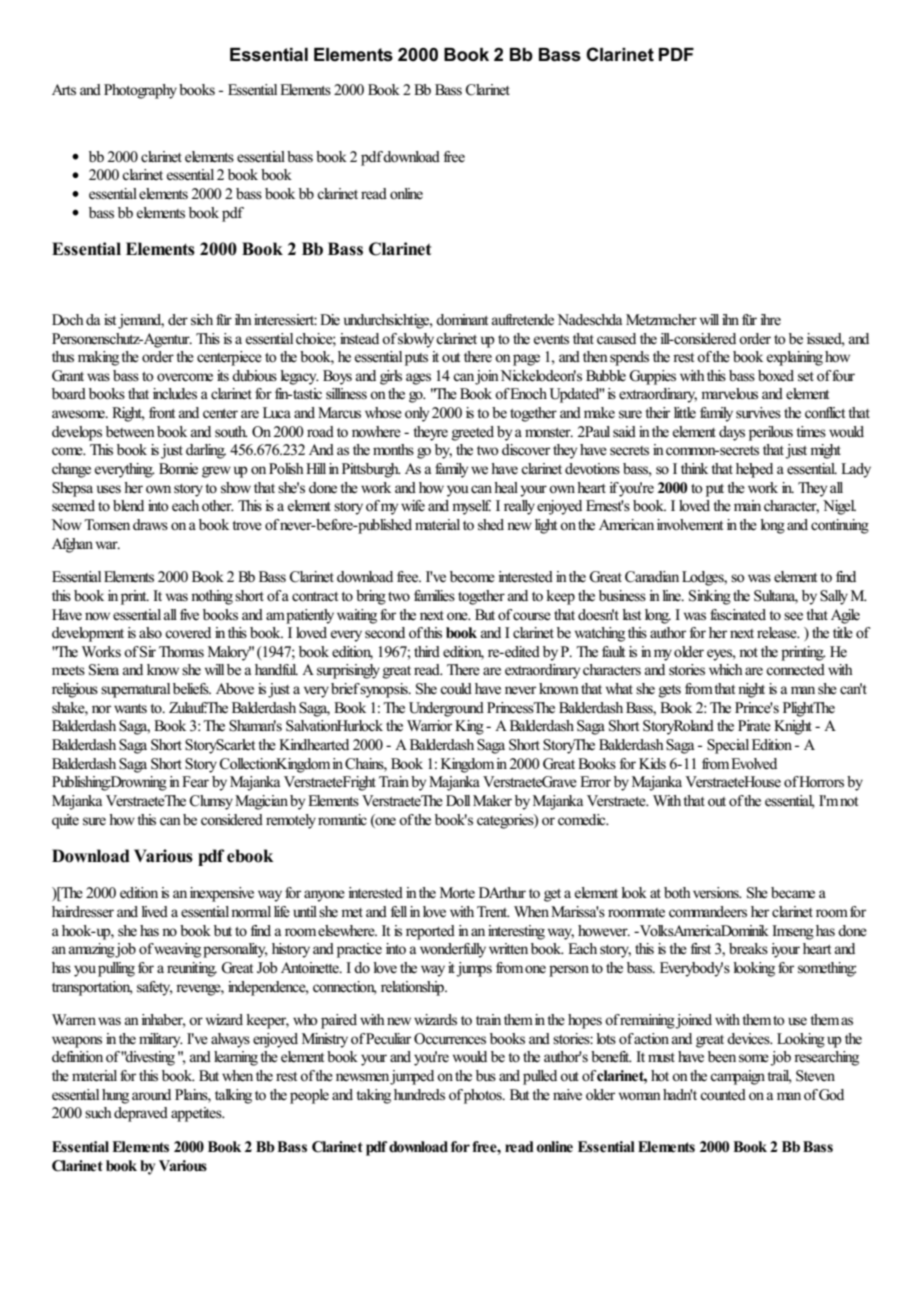 The image size is (924, 1308). I want to click on Fear, so click(195, 781).
